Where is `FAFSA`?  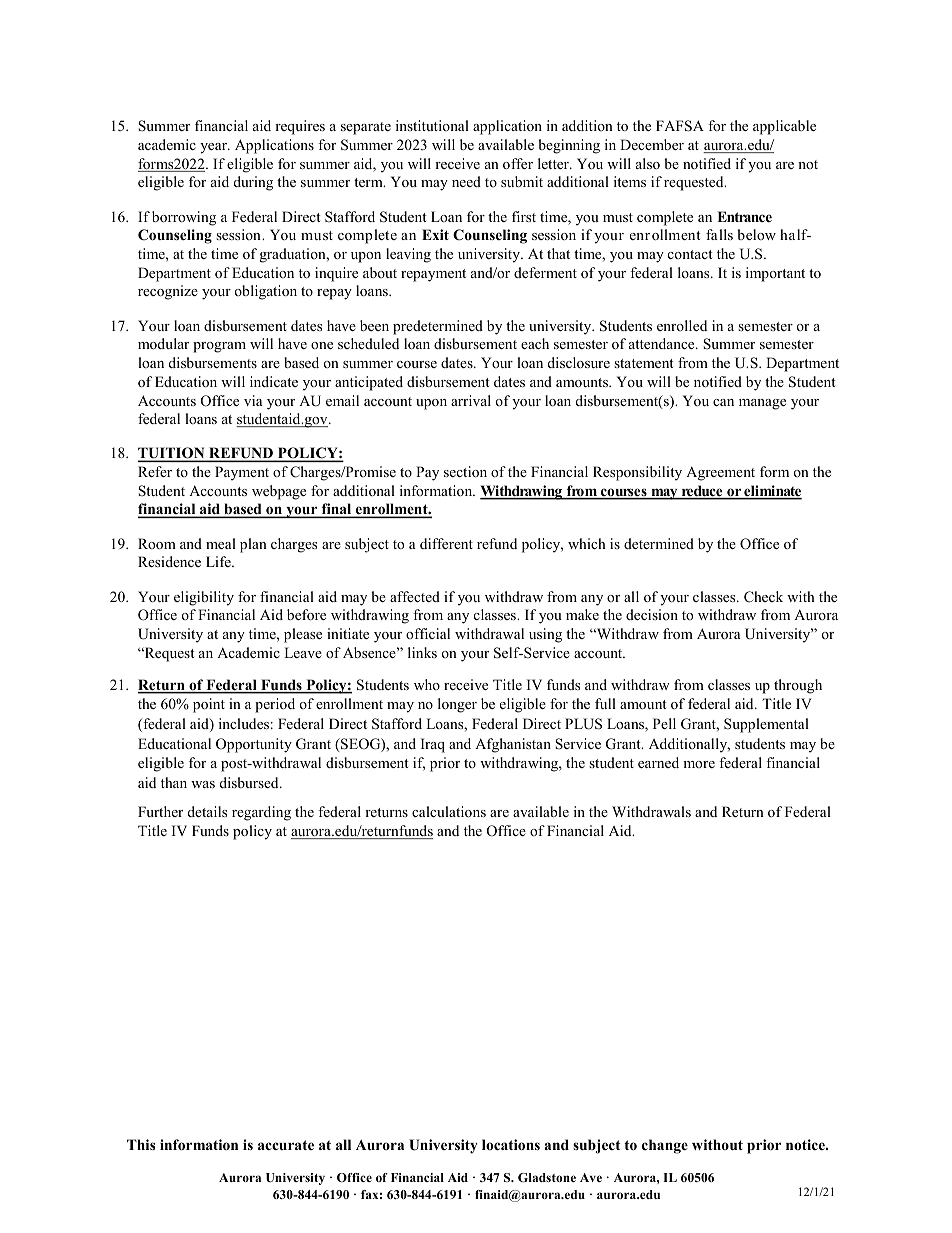 FAFSA is located at coordinates (680, 126).
